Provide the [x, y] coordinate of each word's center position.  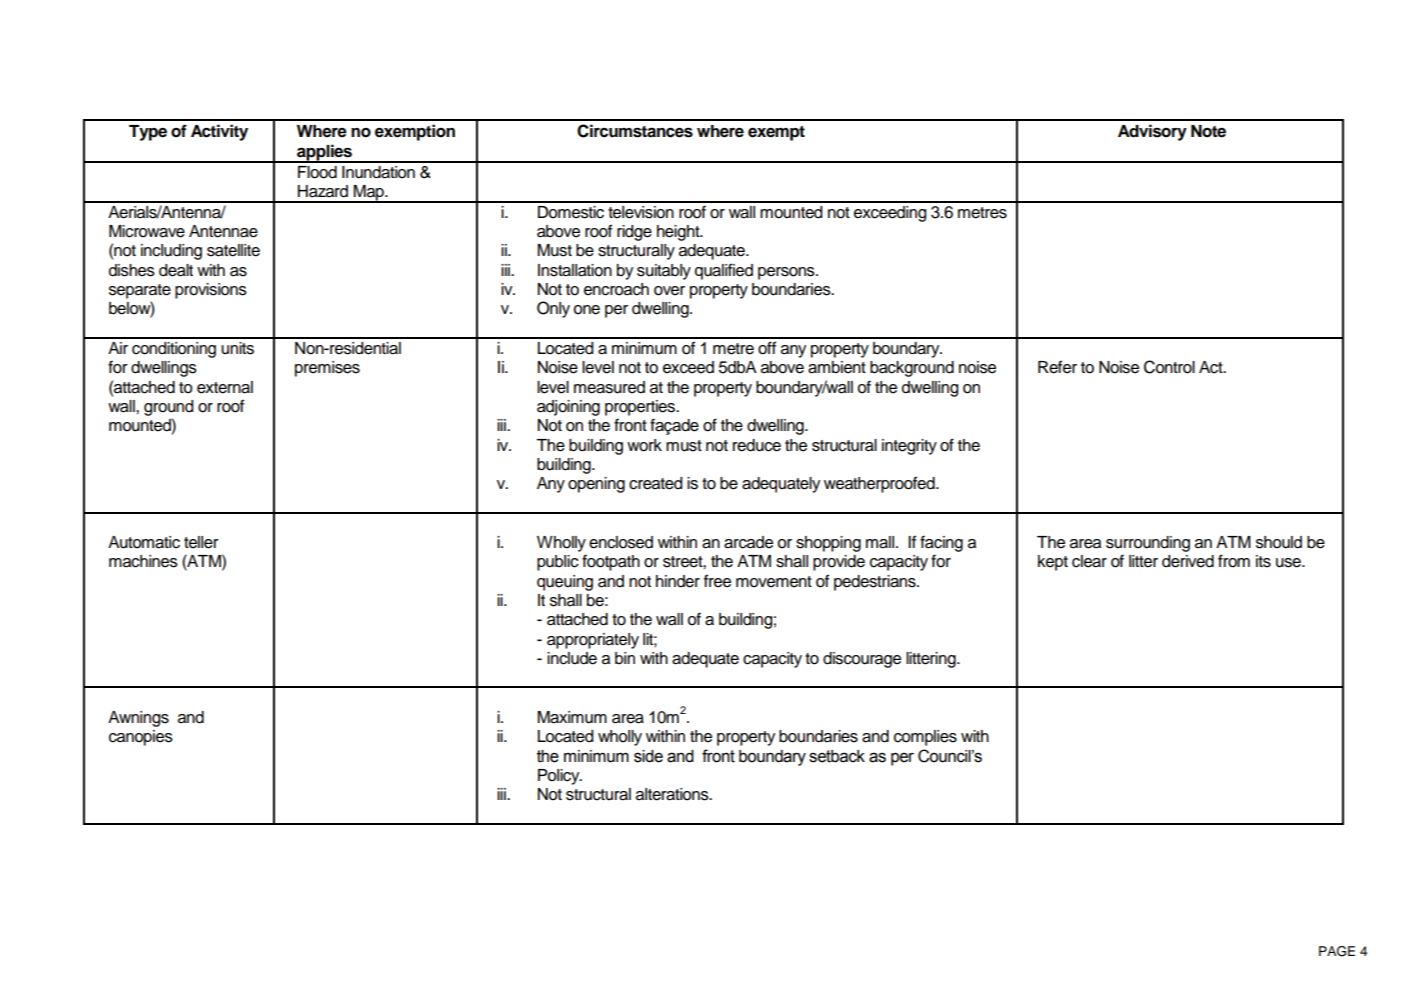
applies [324, 153]
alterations [673, 794]
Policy [560, 777]
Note [1208, 131]
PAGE [1337, 951]
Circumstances [635, 131]
